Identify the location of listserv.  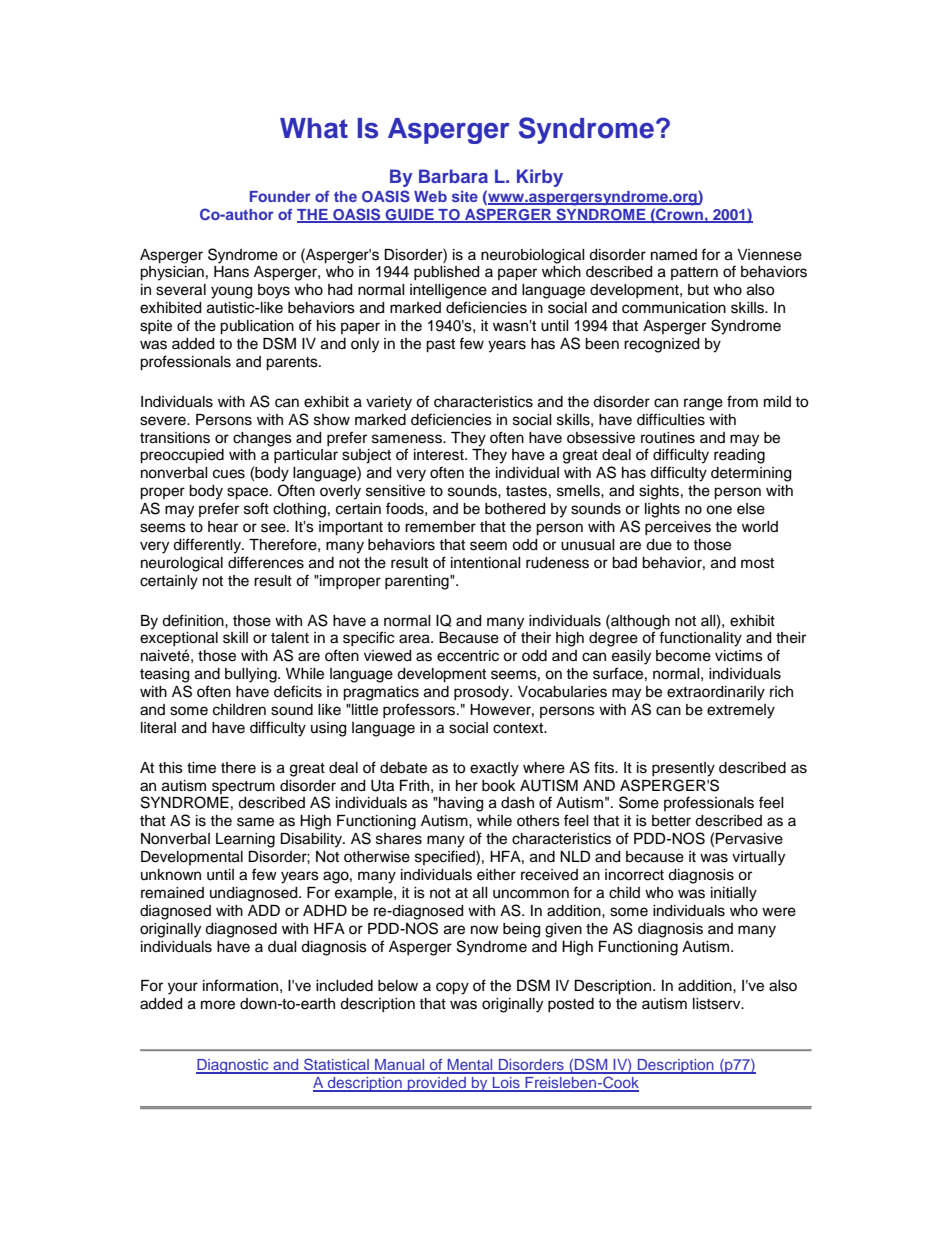
(718, 1004).
